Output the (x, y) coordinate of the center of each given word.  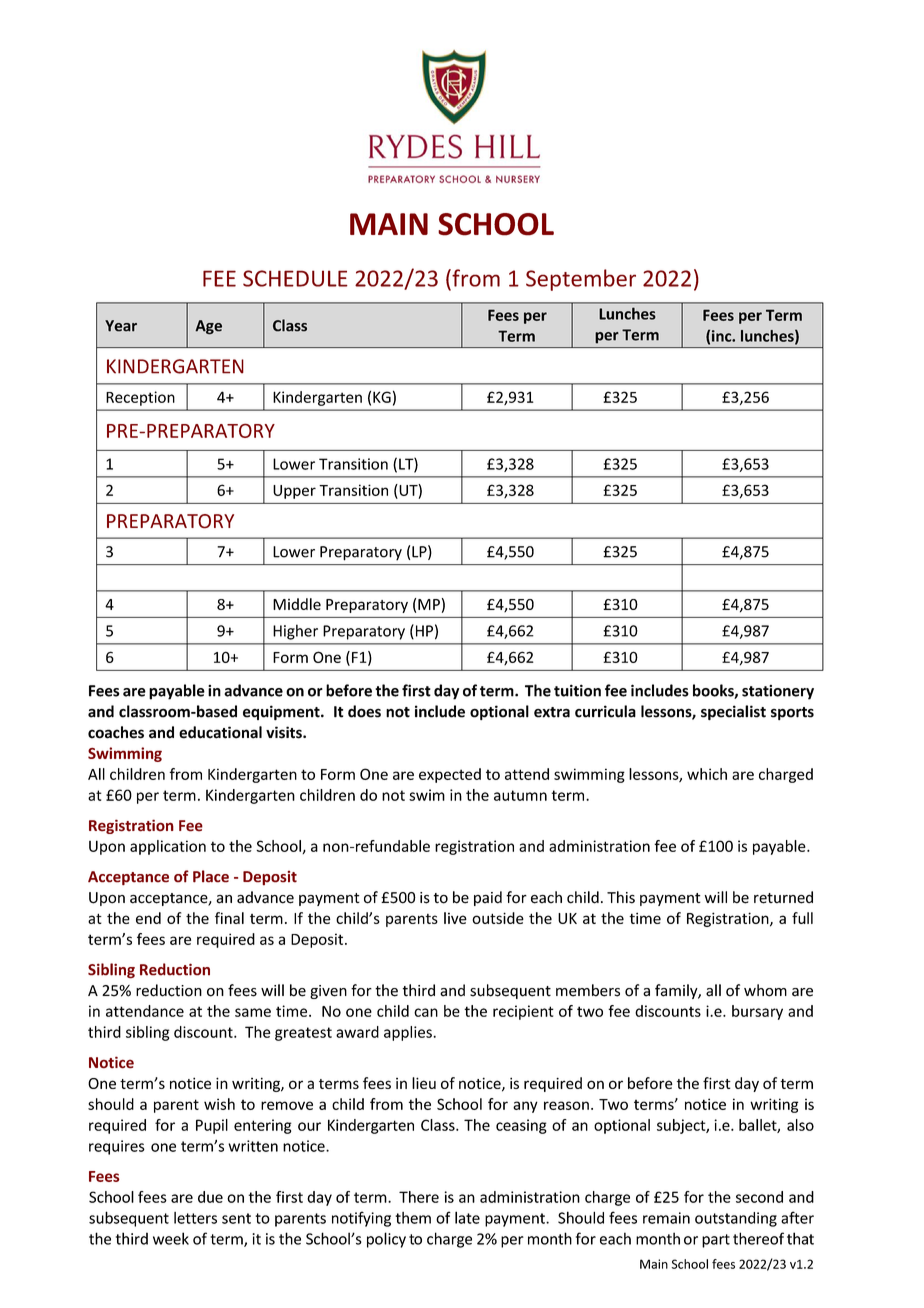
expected (450, 775)
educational (220, 732)
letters (195, 1218)
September (581, 280)
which (707, 774)
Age (208, 327)
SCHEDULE (295, 278)
